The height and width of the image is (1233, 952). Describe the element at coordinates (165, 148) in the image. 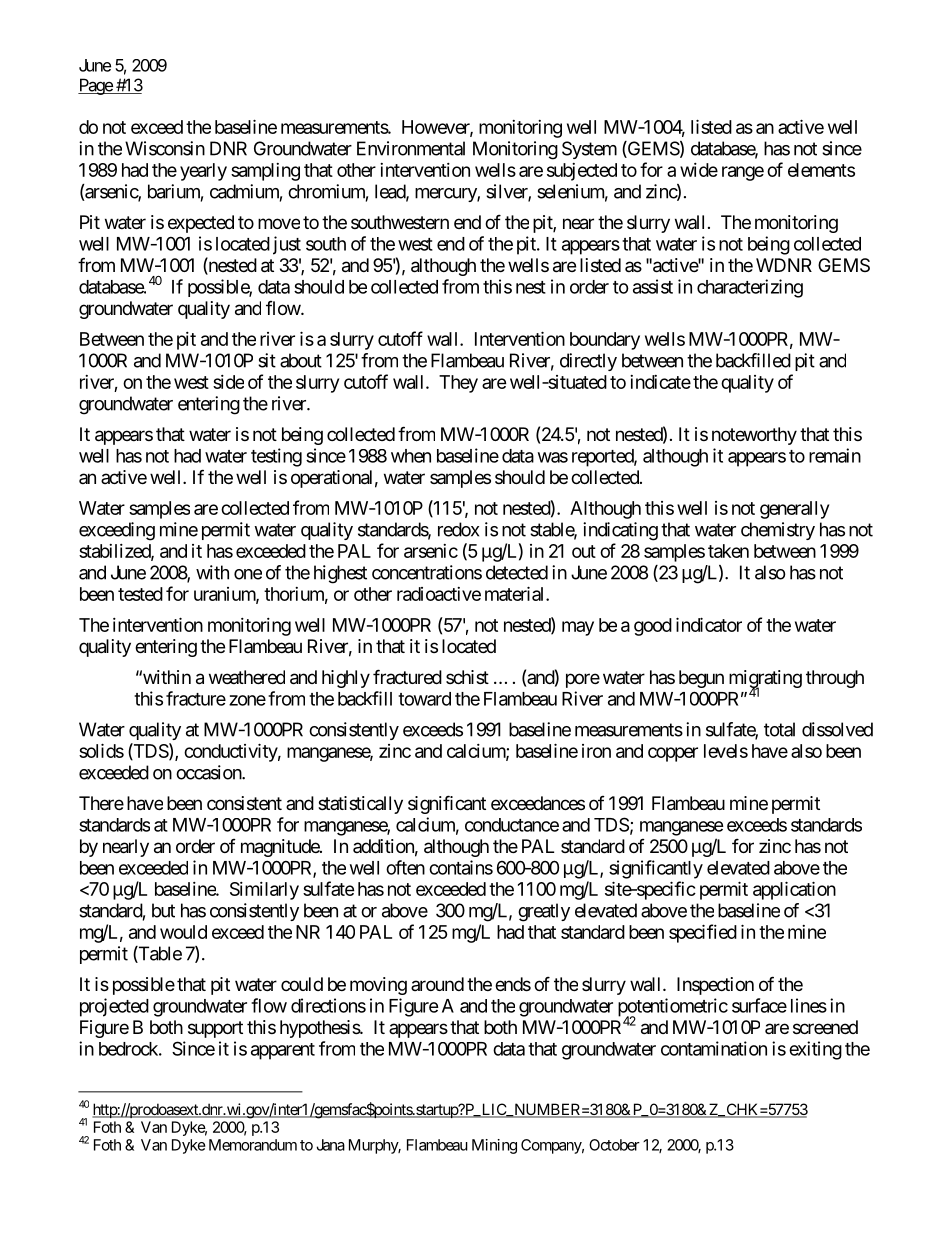

I see `Wisconsin` at that location.
